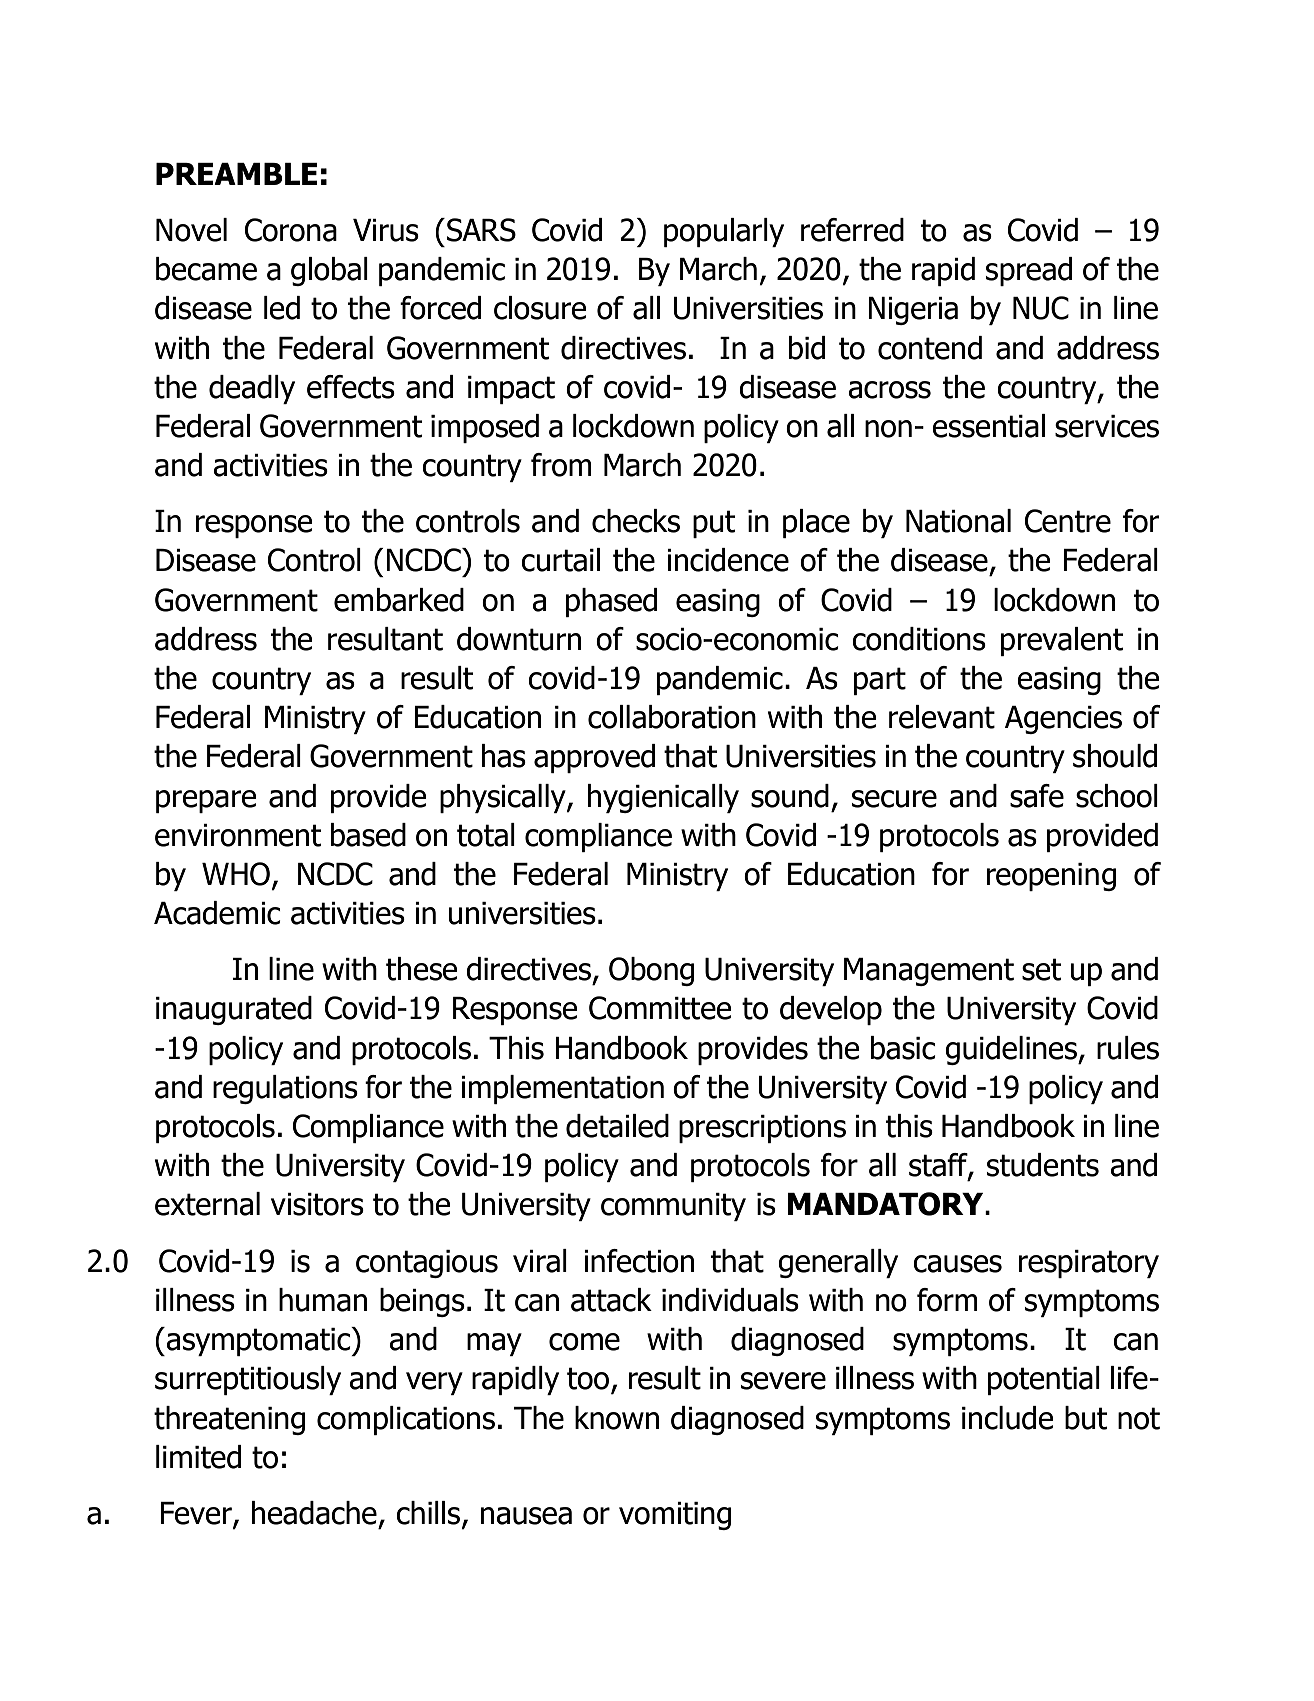 The height and width of the page is (1701, 1314). I want to click on popularly, so click(724, 232).
